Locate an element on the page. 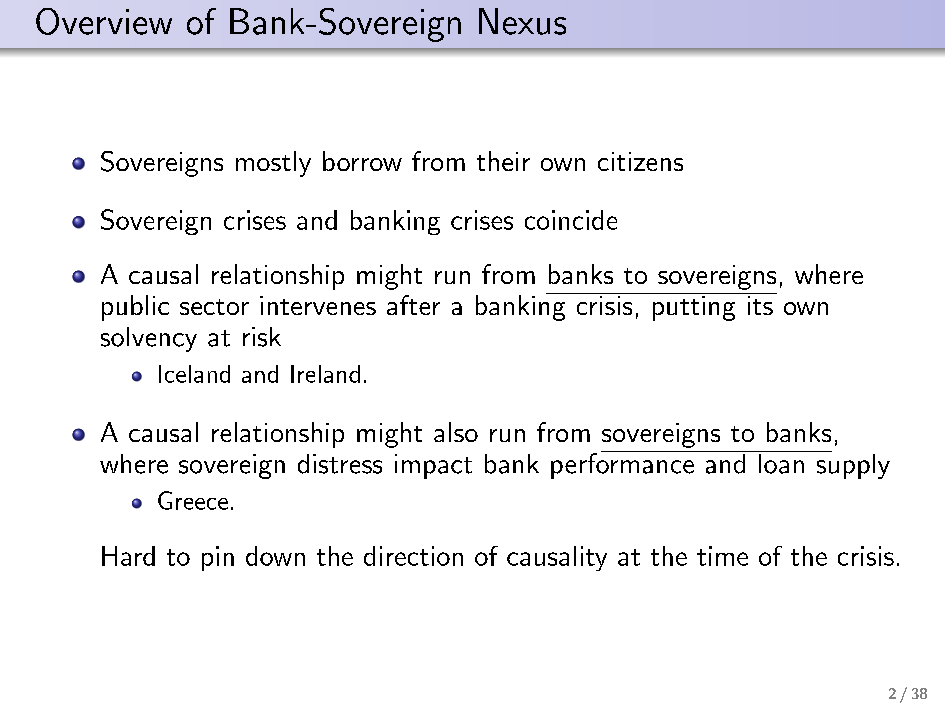 This image has width=945, height=708. also is located at coordinates (456, 432).
